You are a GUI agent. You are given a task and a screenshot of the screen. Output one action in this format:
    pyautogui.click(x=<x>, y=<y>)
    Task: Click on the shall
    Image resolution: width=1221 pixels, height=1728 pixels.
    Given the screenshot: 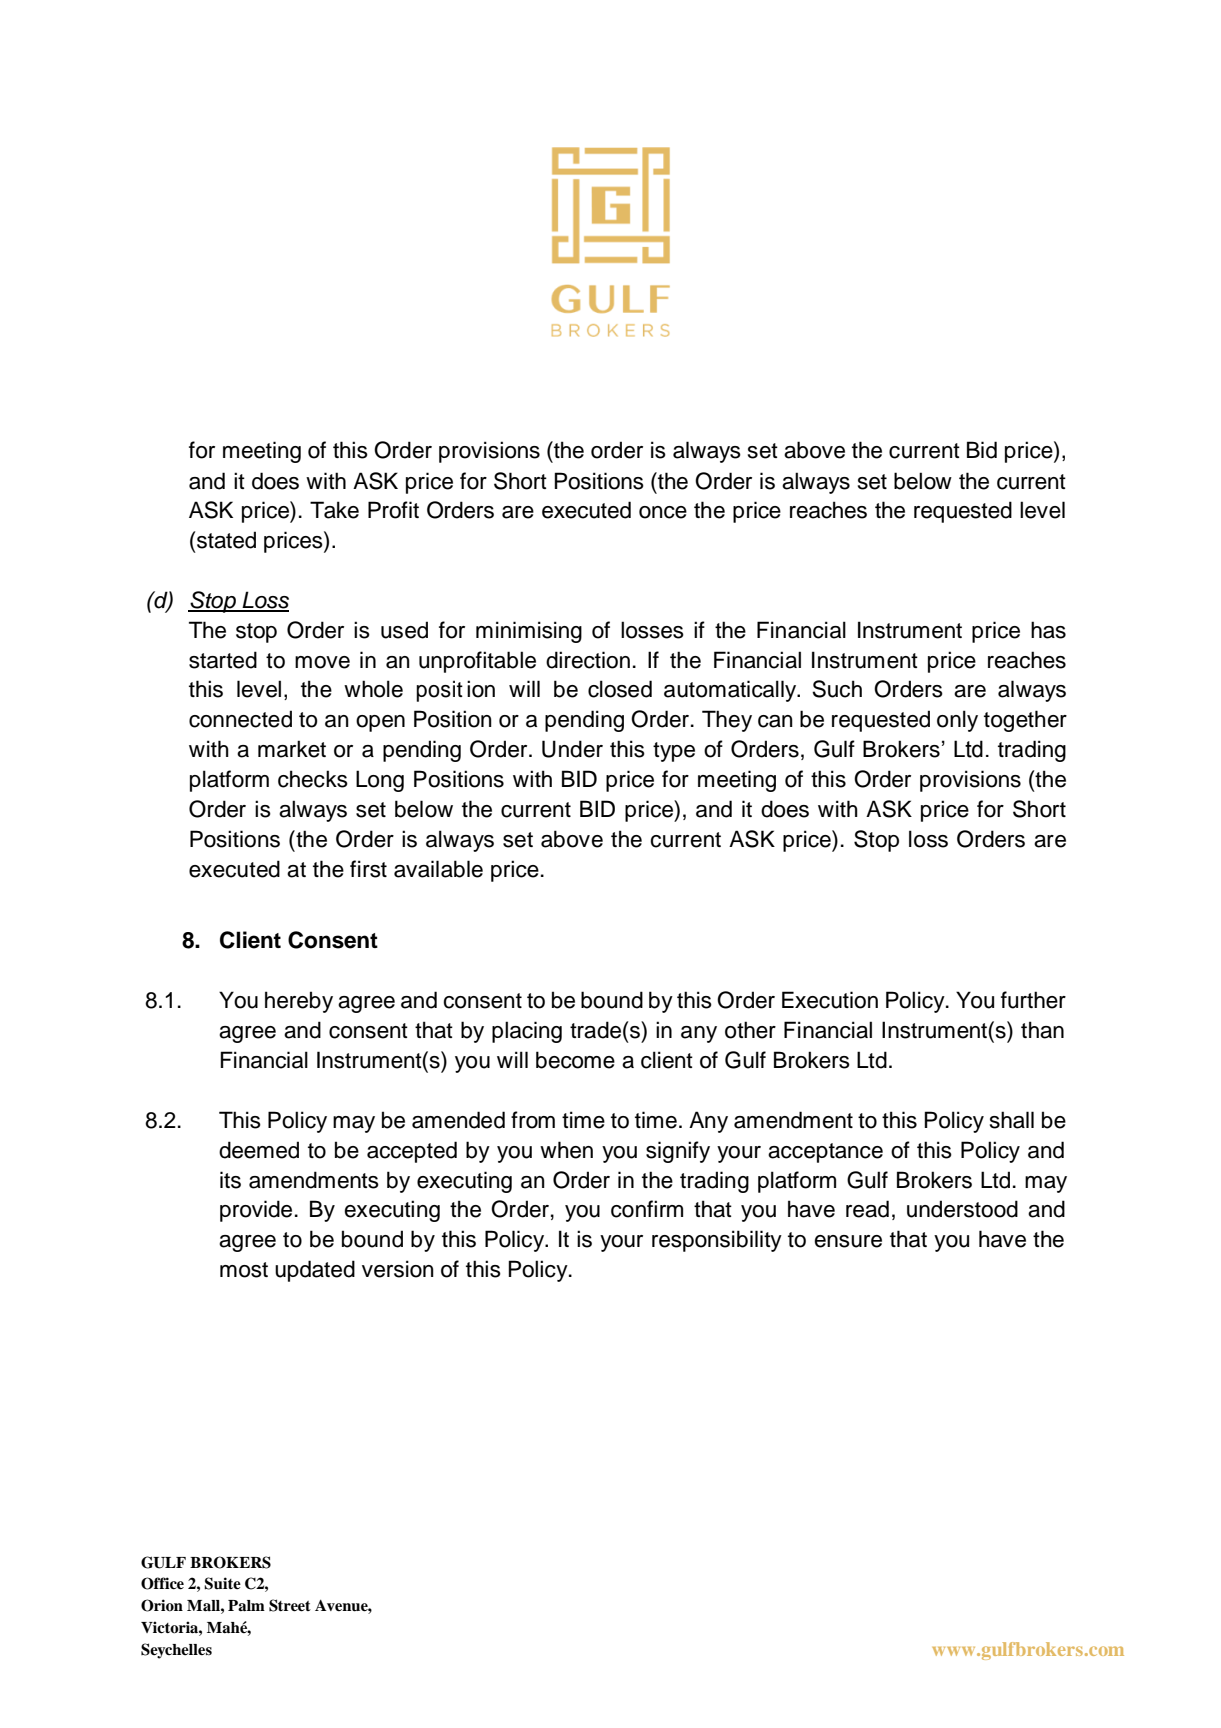 What is the action you would take?
    pyautogui.click(x=1012, y=1120)
